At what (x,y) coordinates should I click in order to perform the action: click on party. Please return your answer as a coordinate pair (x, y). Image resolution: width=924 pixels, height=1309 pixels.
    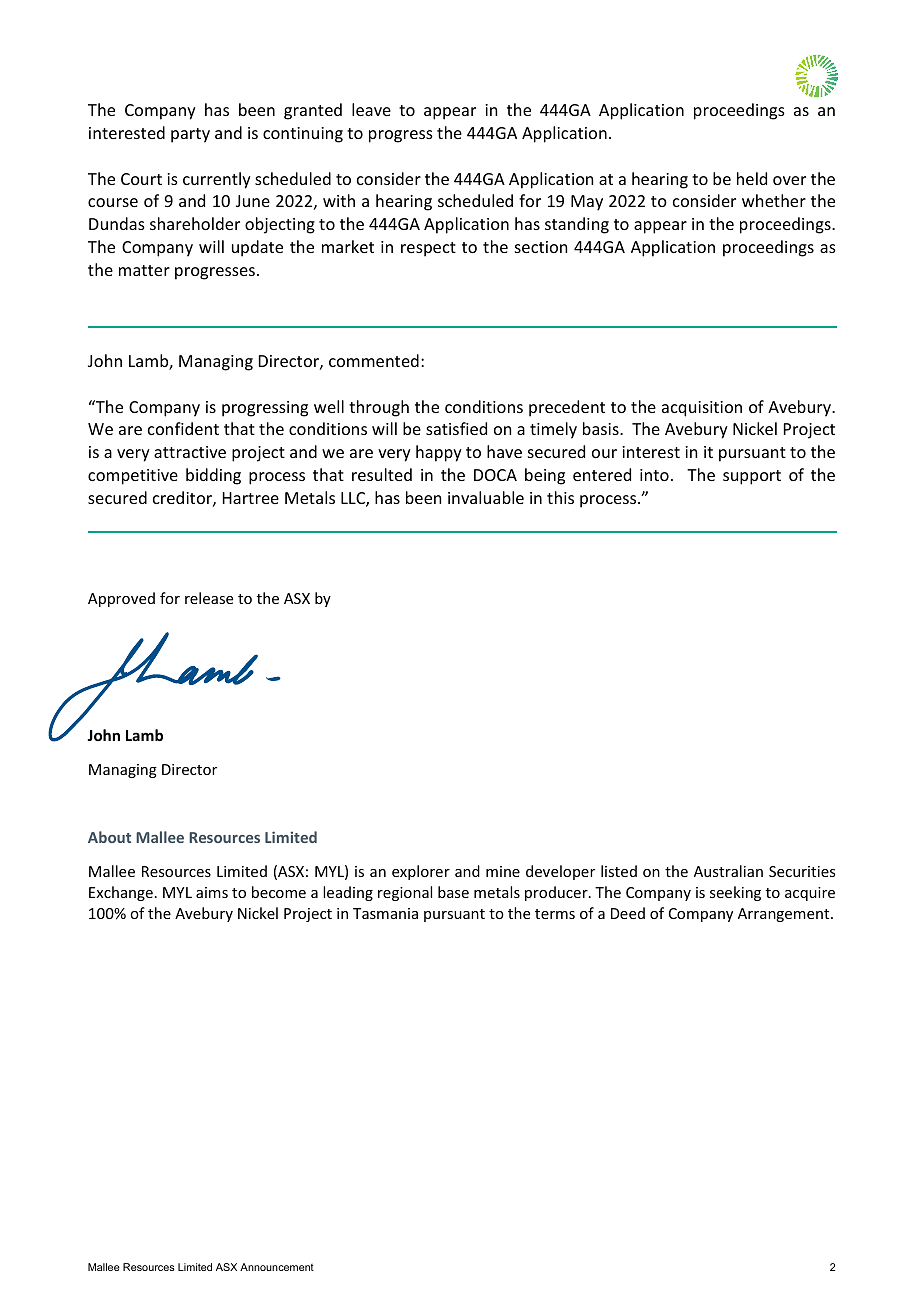
    Looking at the image, I should click on (190, 135).
